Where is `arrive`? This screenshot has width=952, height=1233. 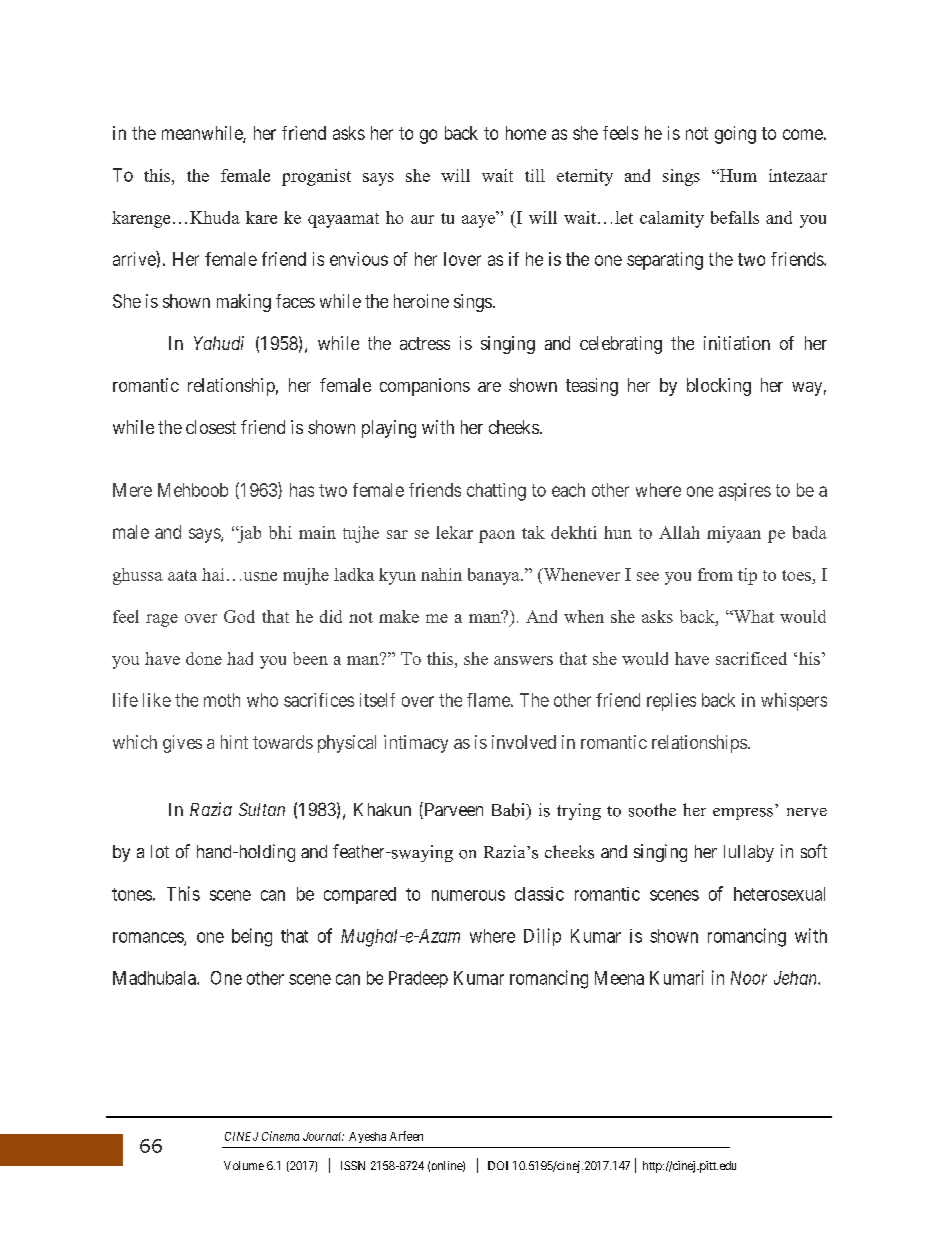 arrive is located at coordinates (135, 258).
